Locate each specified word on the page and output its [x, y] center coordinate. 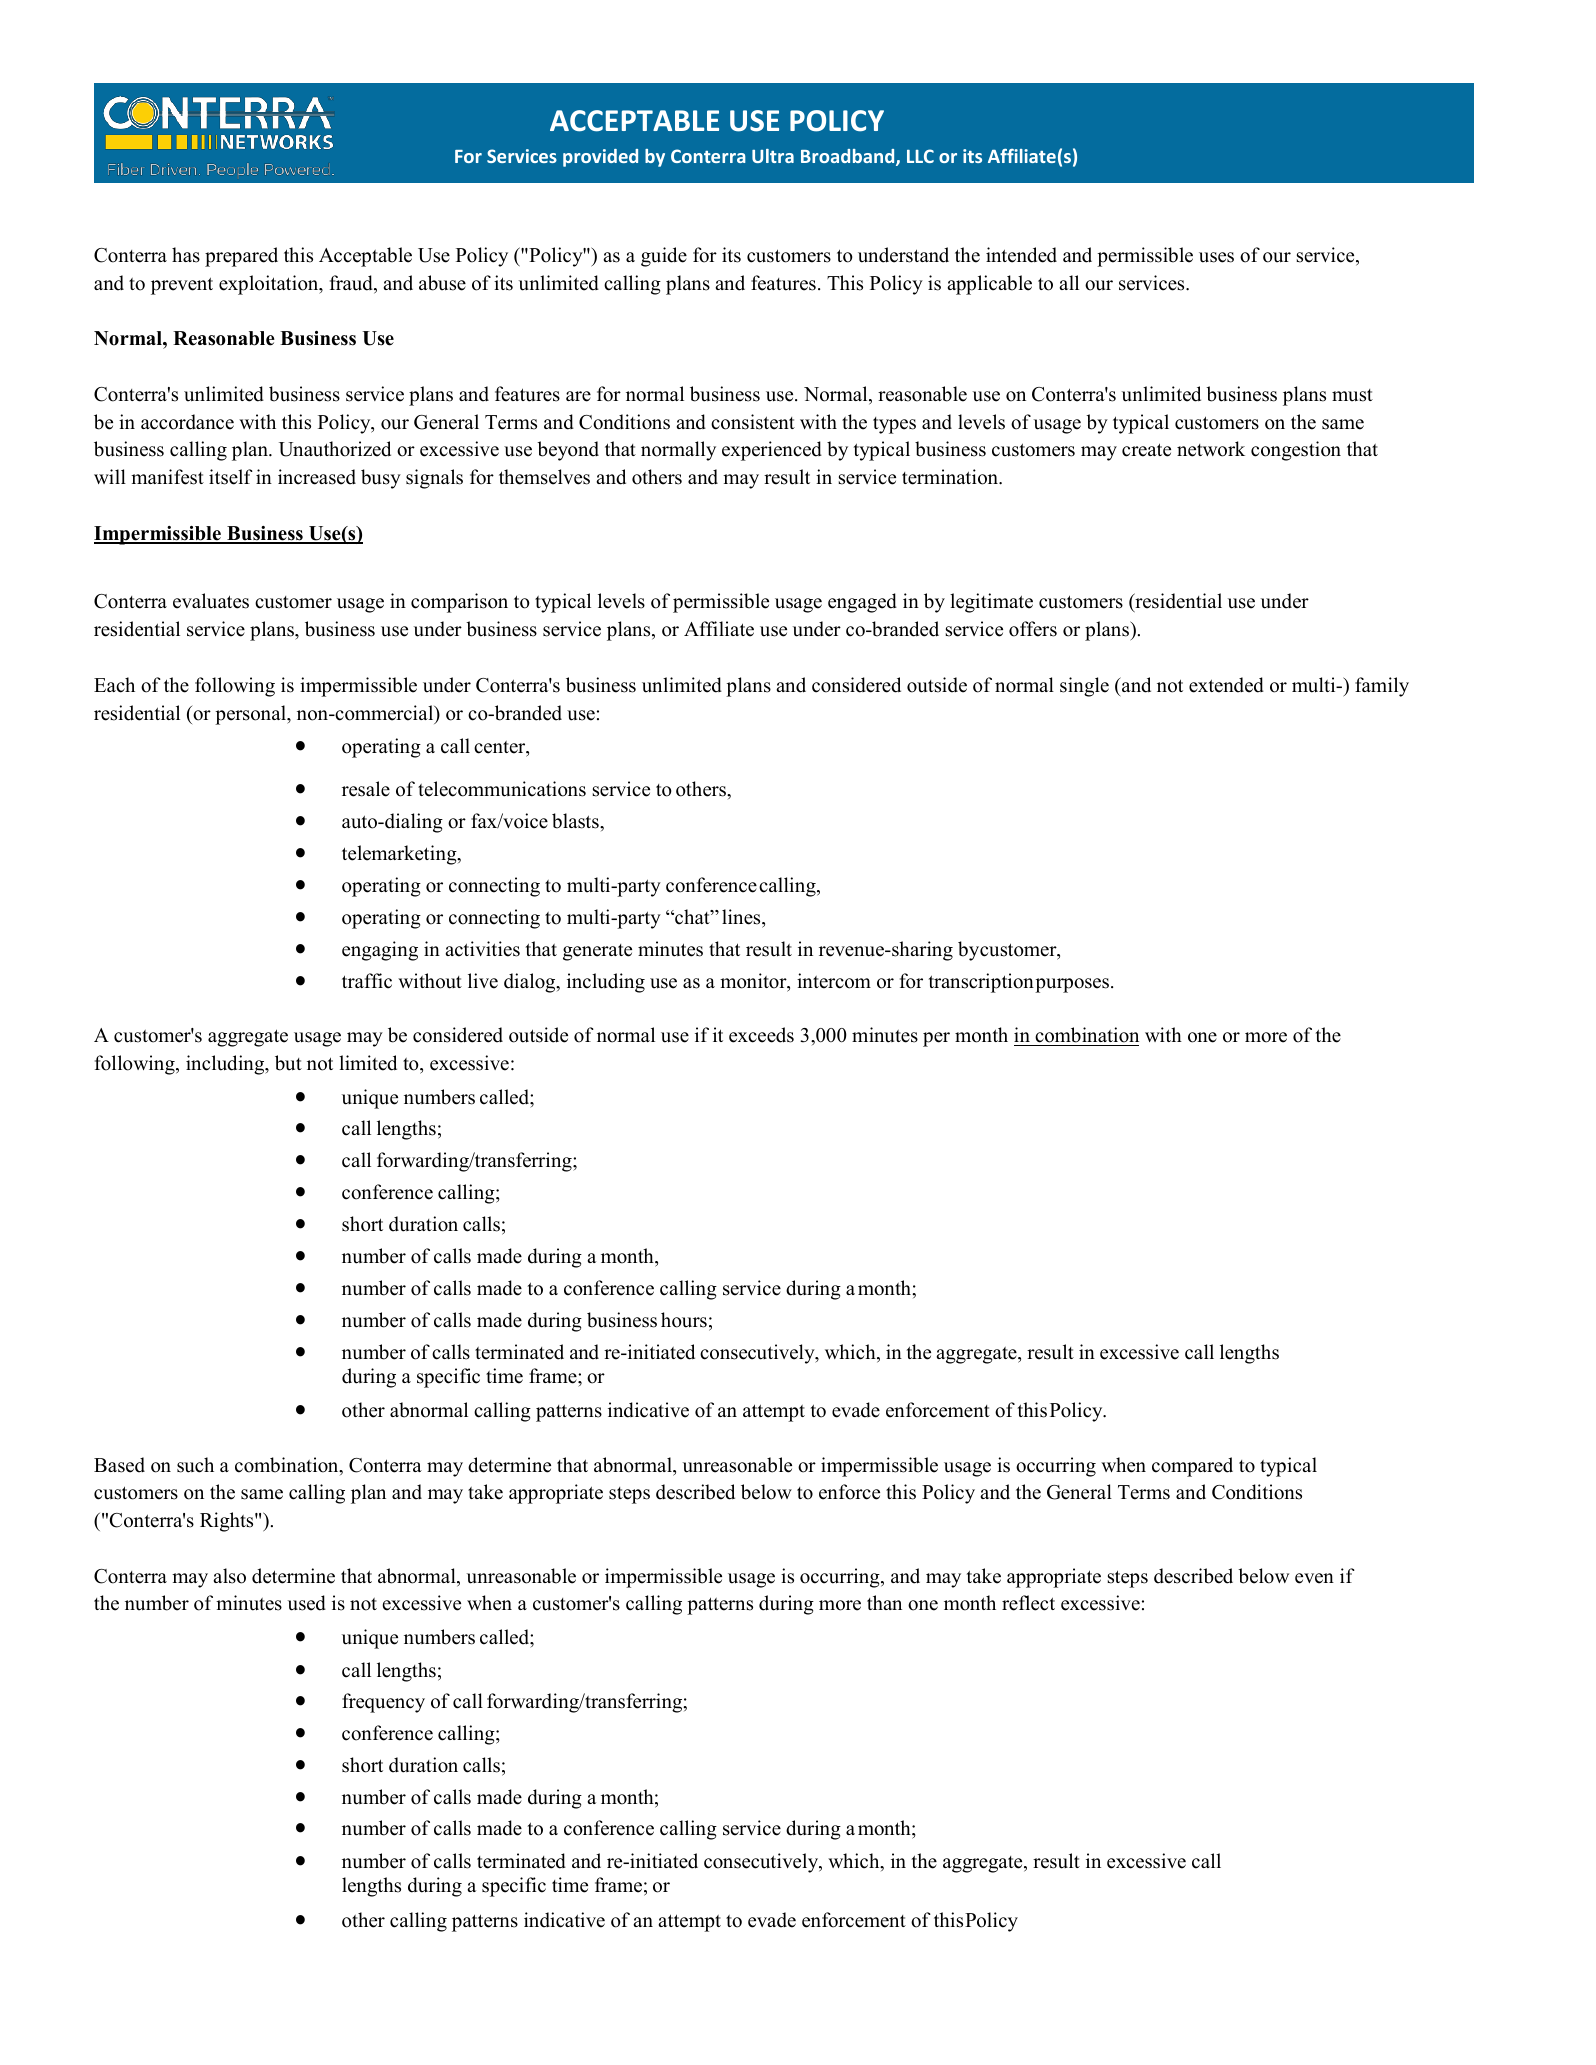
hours [684, 1320]
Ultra [773, 156]
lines [742, 917]
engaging [380, 951]
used [307, 1603]
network [1211, 449]
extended [1226, 685]
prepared [241, 257]
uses [1216, 257]
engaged [862, 603]
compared [1192, 1467]
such [195, 1465]
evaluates [211, 601]
